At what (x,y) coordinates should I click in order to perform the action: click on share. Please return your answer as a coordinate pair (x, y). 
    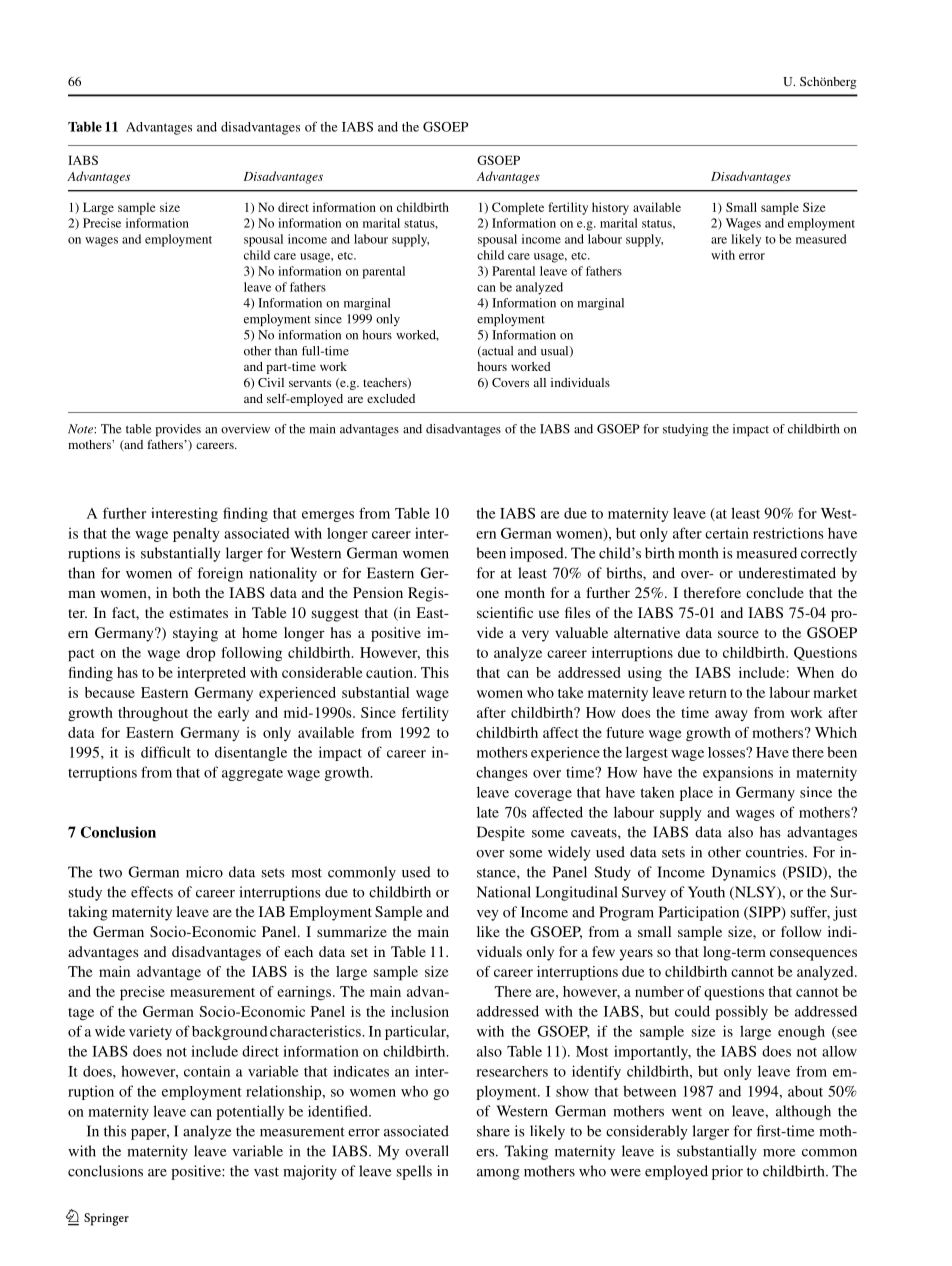
    Looking at the image, I should click on (493, 1131).
